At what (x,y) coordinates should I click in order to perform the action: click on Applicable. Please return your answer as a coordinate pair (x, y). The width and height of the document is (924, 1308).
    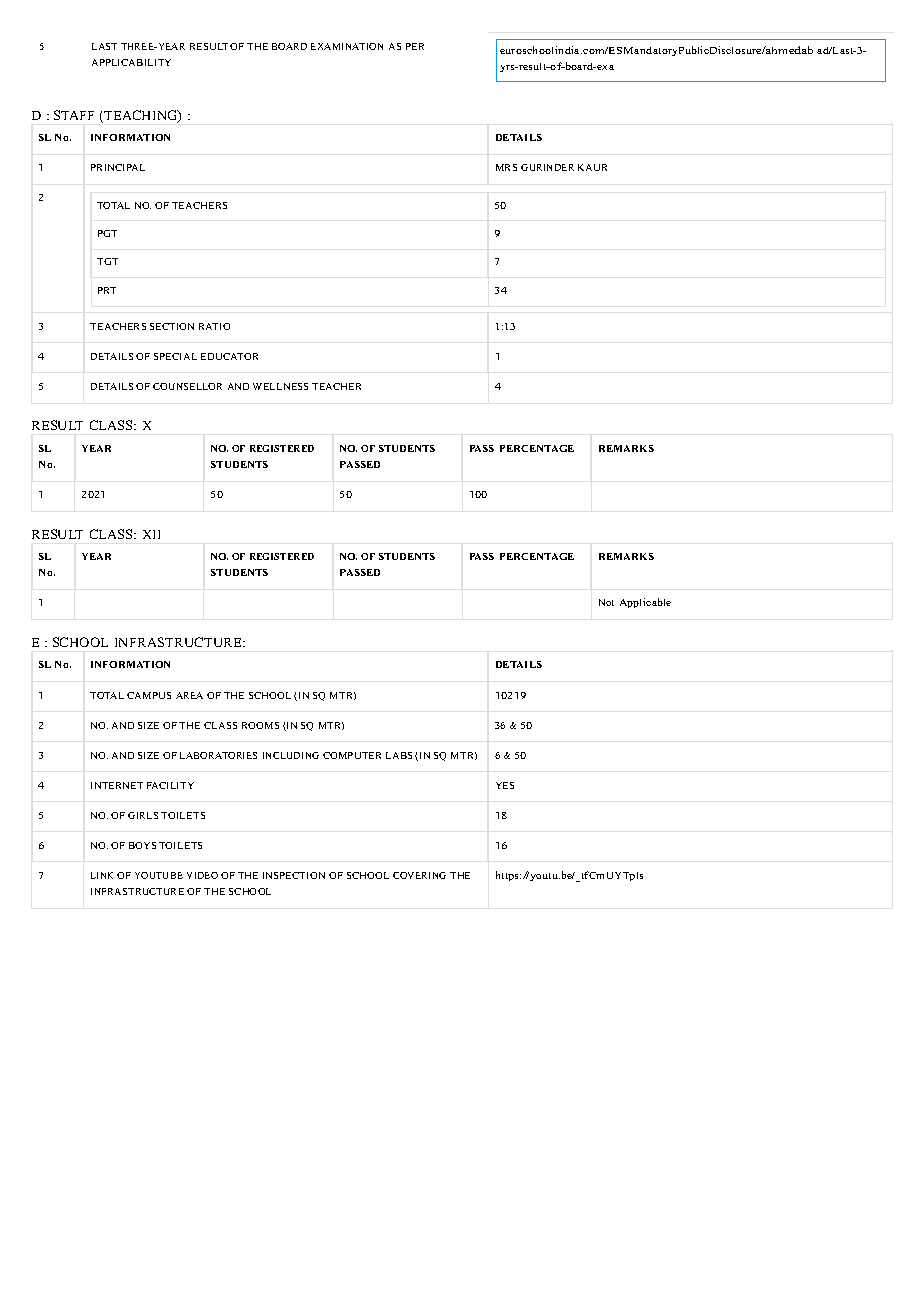
    Looking at the image, I should click on (645, 603).
